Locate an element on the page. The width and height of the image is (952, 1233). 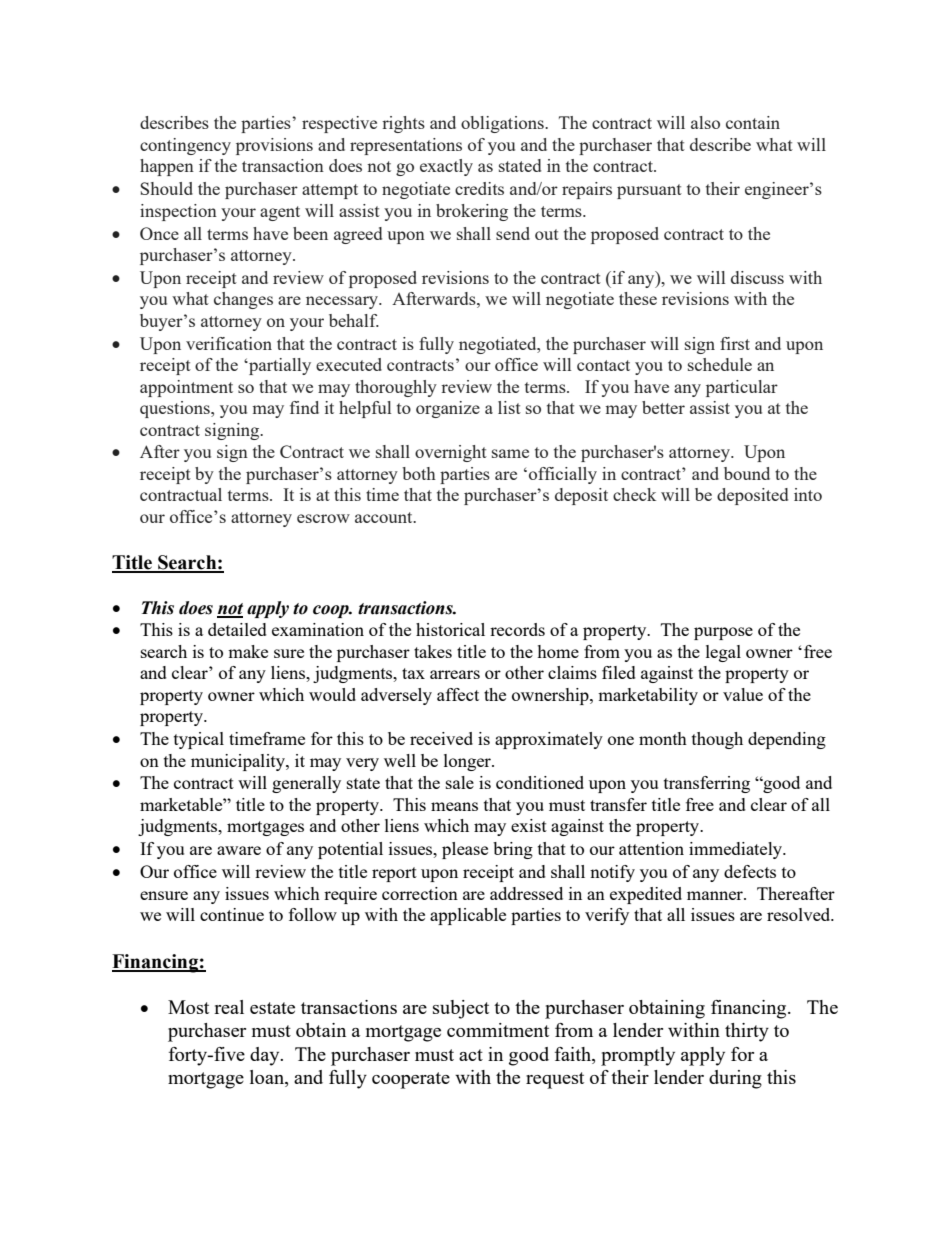
list is located at coordinates (509, 407).
